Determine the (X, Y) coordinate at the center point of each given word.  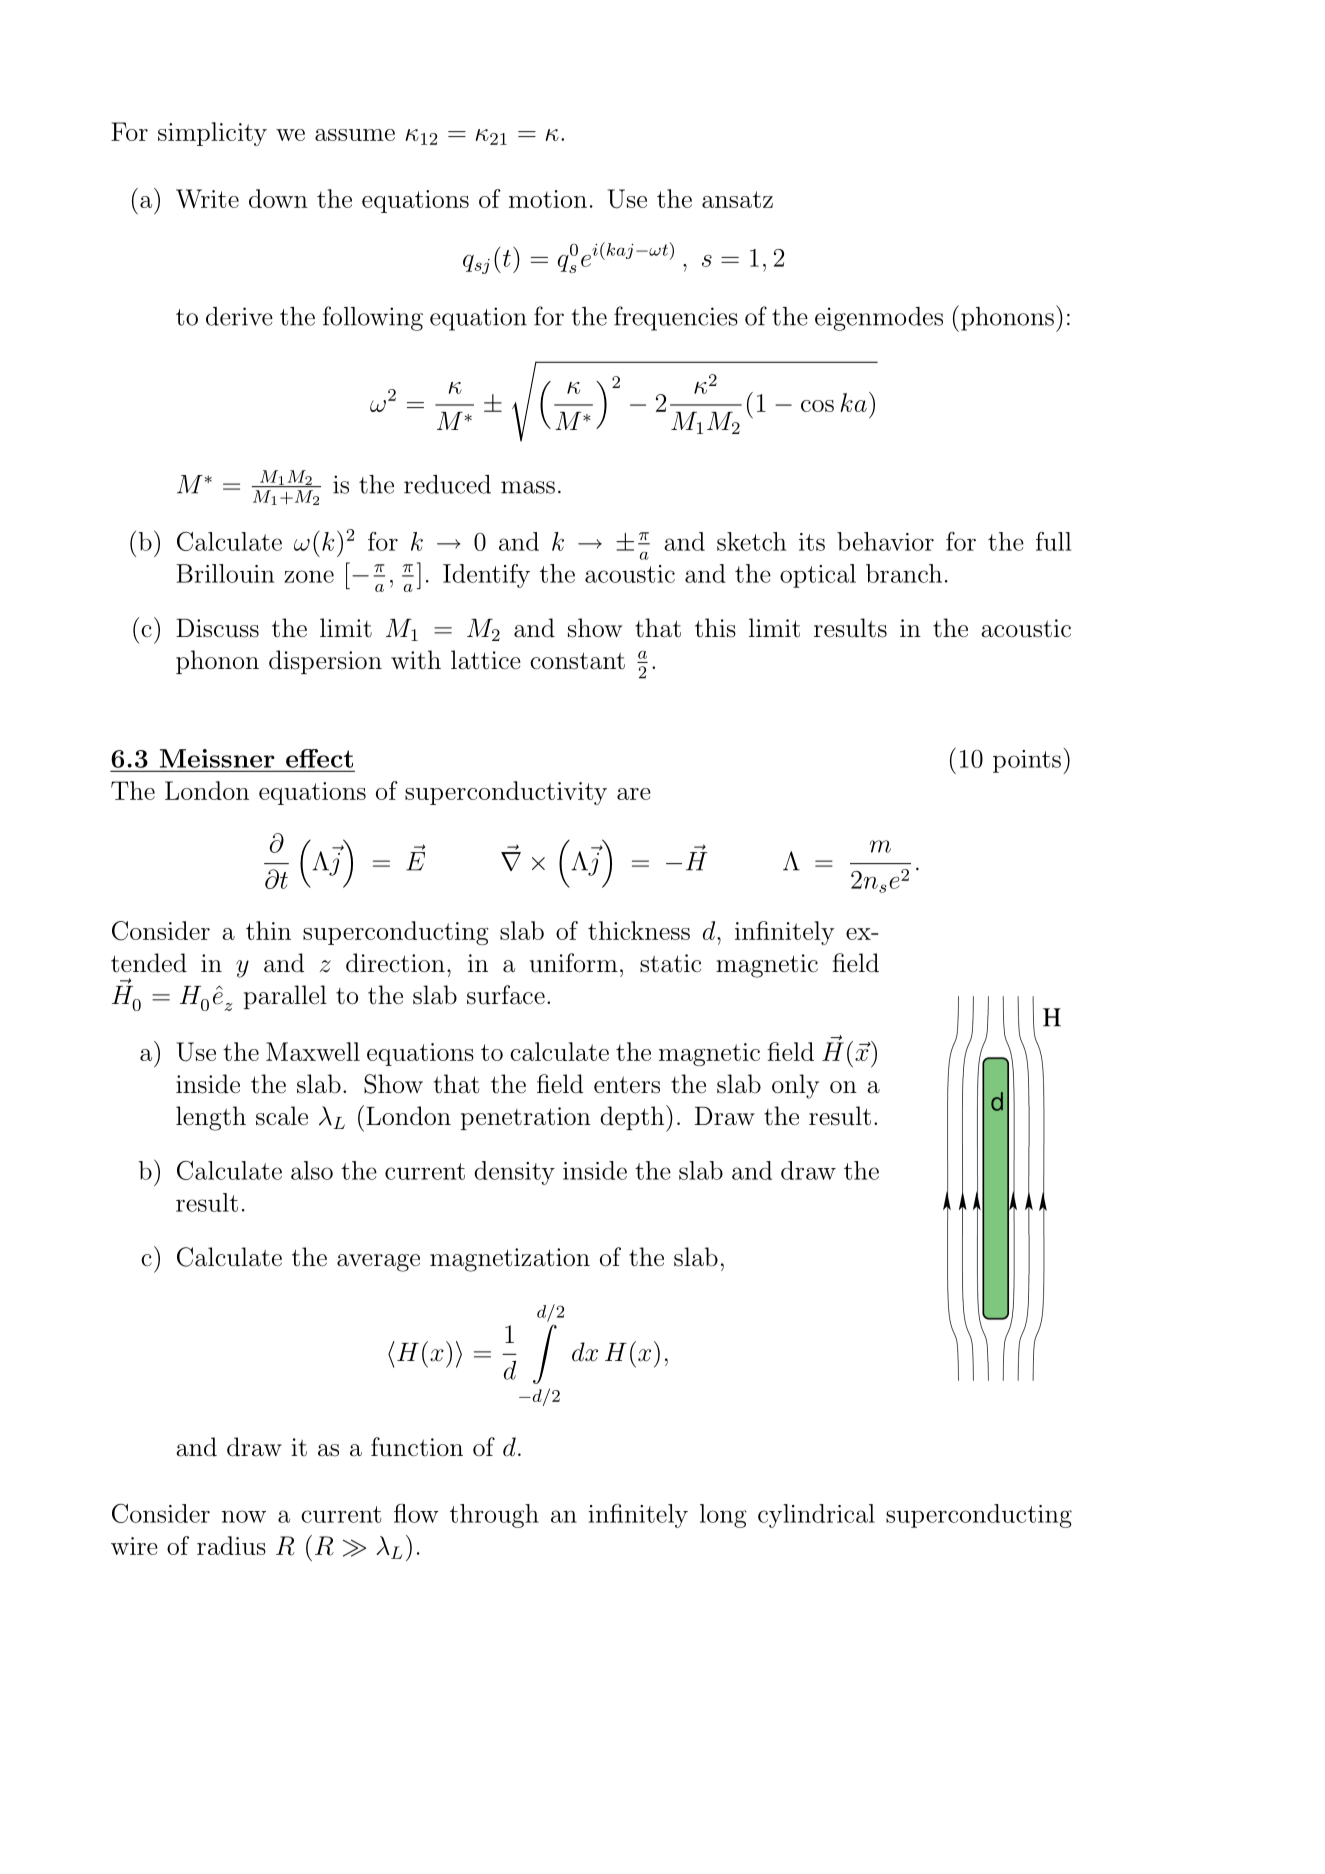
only (795, 1086)
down (278, 198)
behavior (885, 541)
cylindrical (816, 1516)
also (312, 1170)
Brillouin (225, 573)
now (244, 1516)
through (494, 1516)
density (514, 1173)
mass (528, 487)
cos (817, 406)
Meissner (217, 758)
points (1027, 761)
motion (548, 199)
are (634, 794)
